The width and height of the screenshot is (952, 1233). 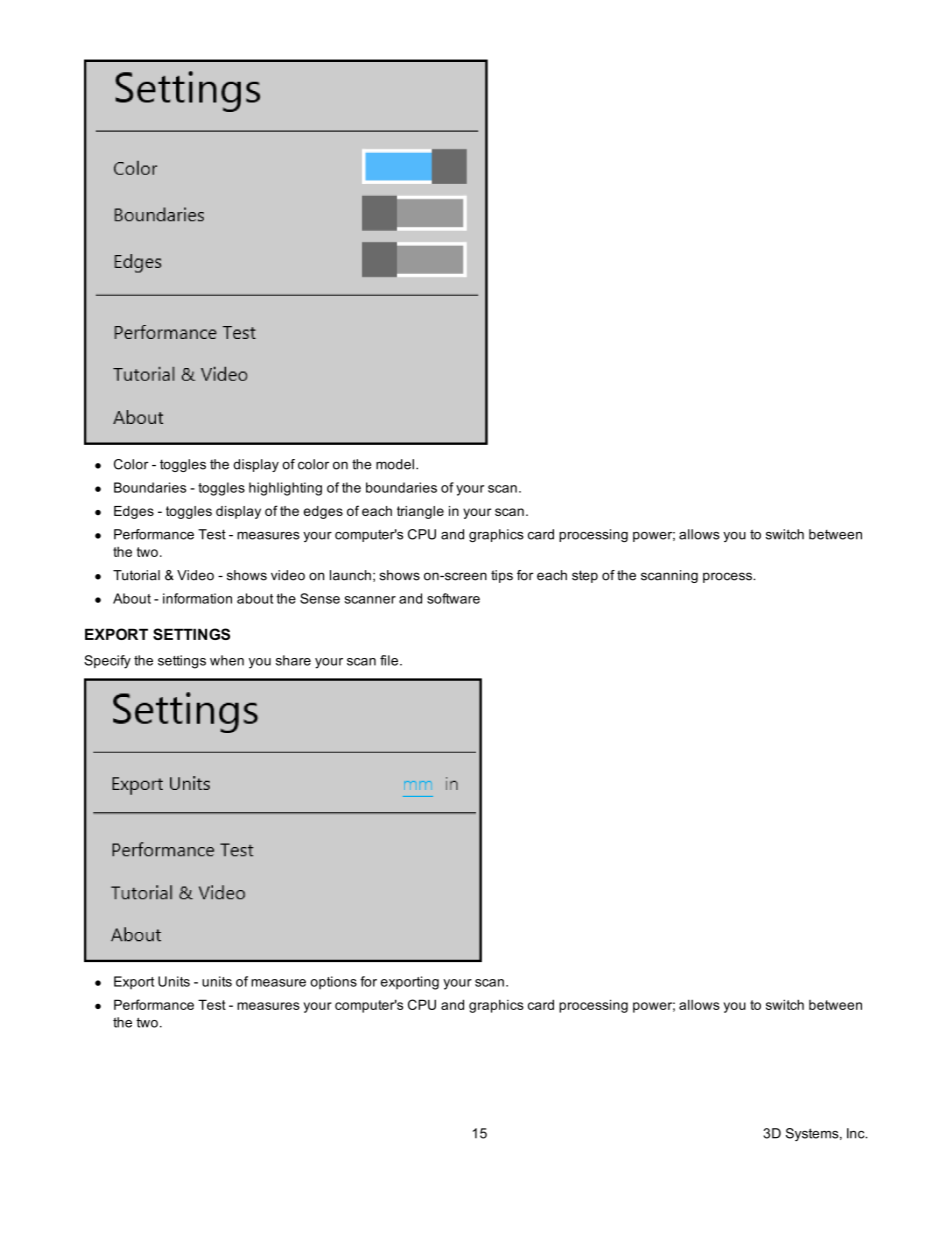 What do you see at coordinates (136, 575) in the screenshot?
I see `Tutorial` at bounding box center [136, 575].
